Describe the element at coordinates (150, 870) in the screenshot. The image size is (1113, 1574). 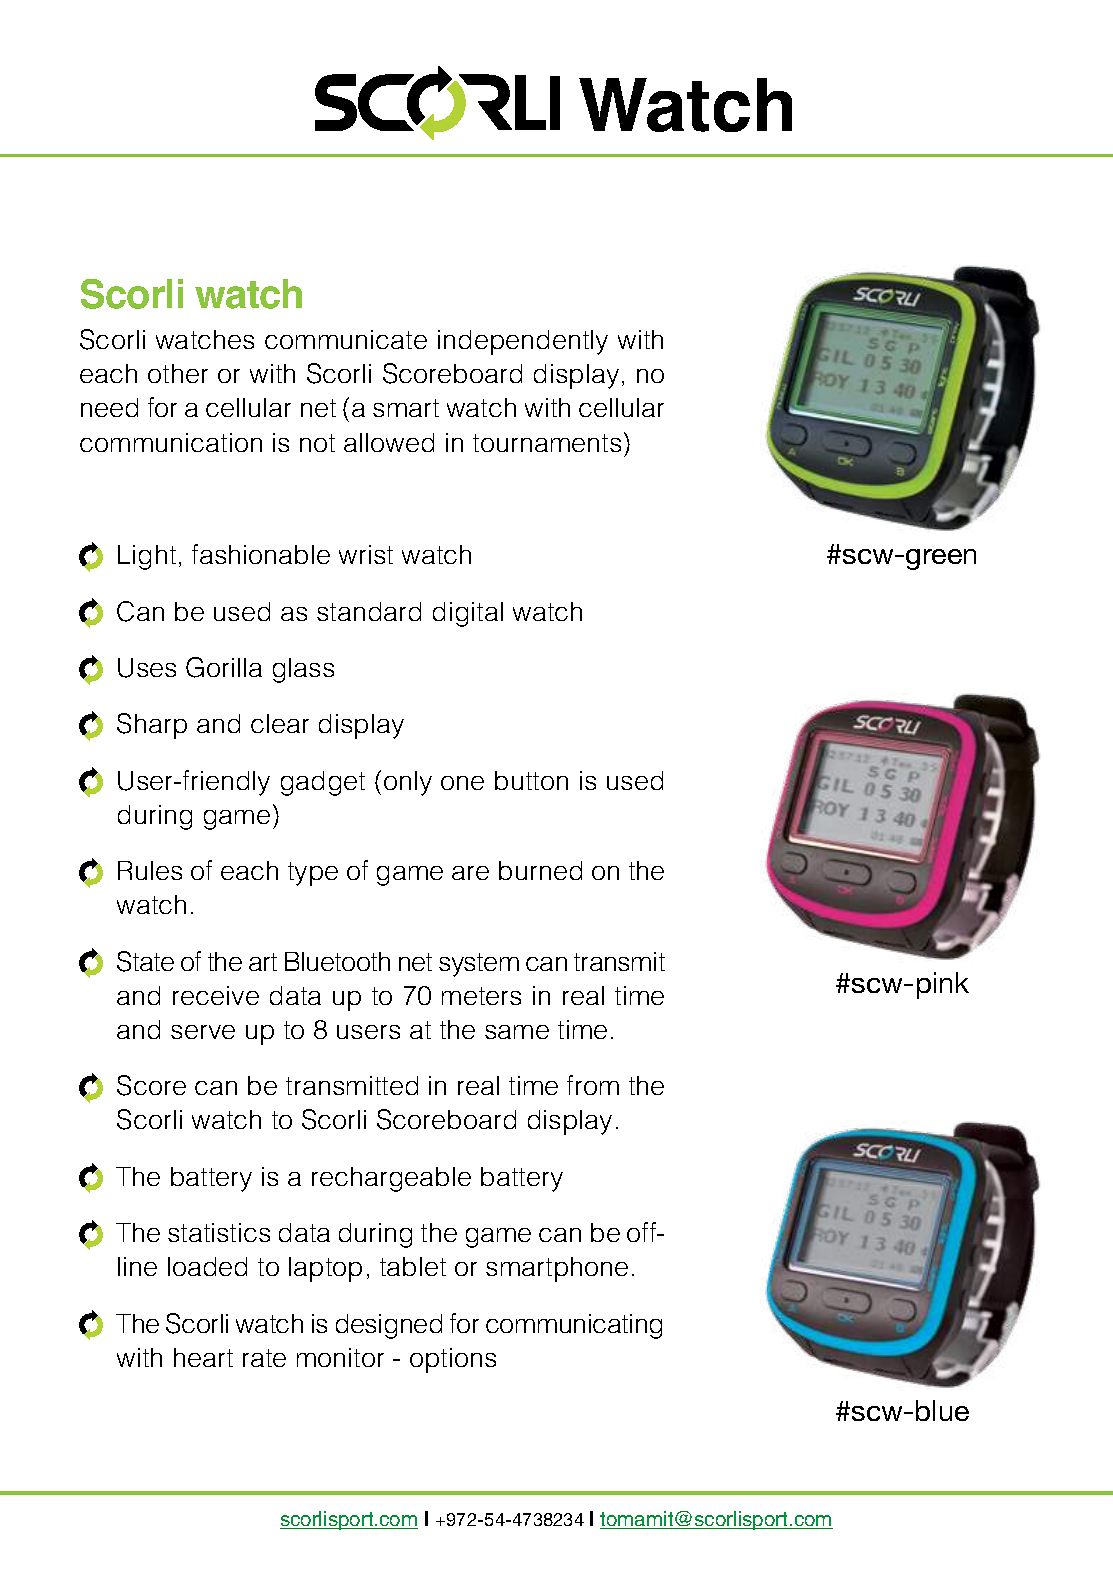
I see `Rules` at that location.
